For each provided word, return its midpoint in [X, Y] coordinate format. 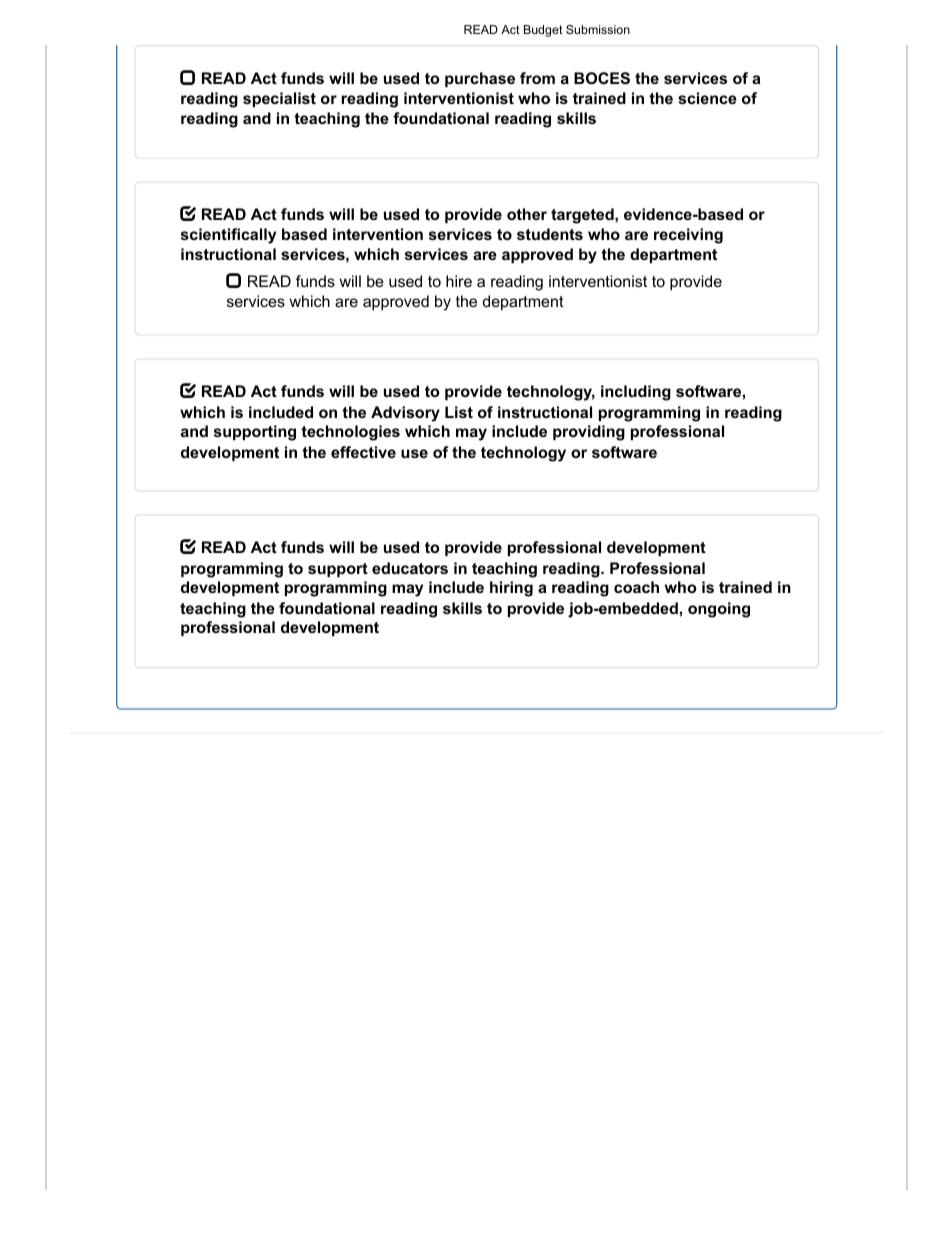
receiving [688, 236]
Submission [598, 29]
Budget [543, 31]
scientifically [228, 236]
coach [636, 587]
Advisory [405, 414]
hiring [511, 589]
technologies [350, 433]
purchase [480, 79]
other [527, 214]
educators [410, 568]
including [636, 393]
